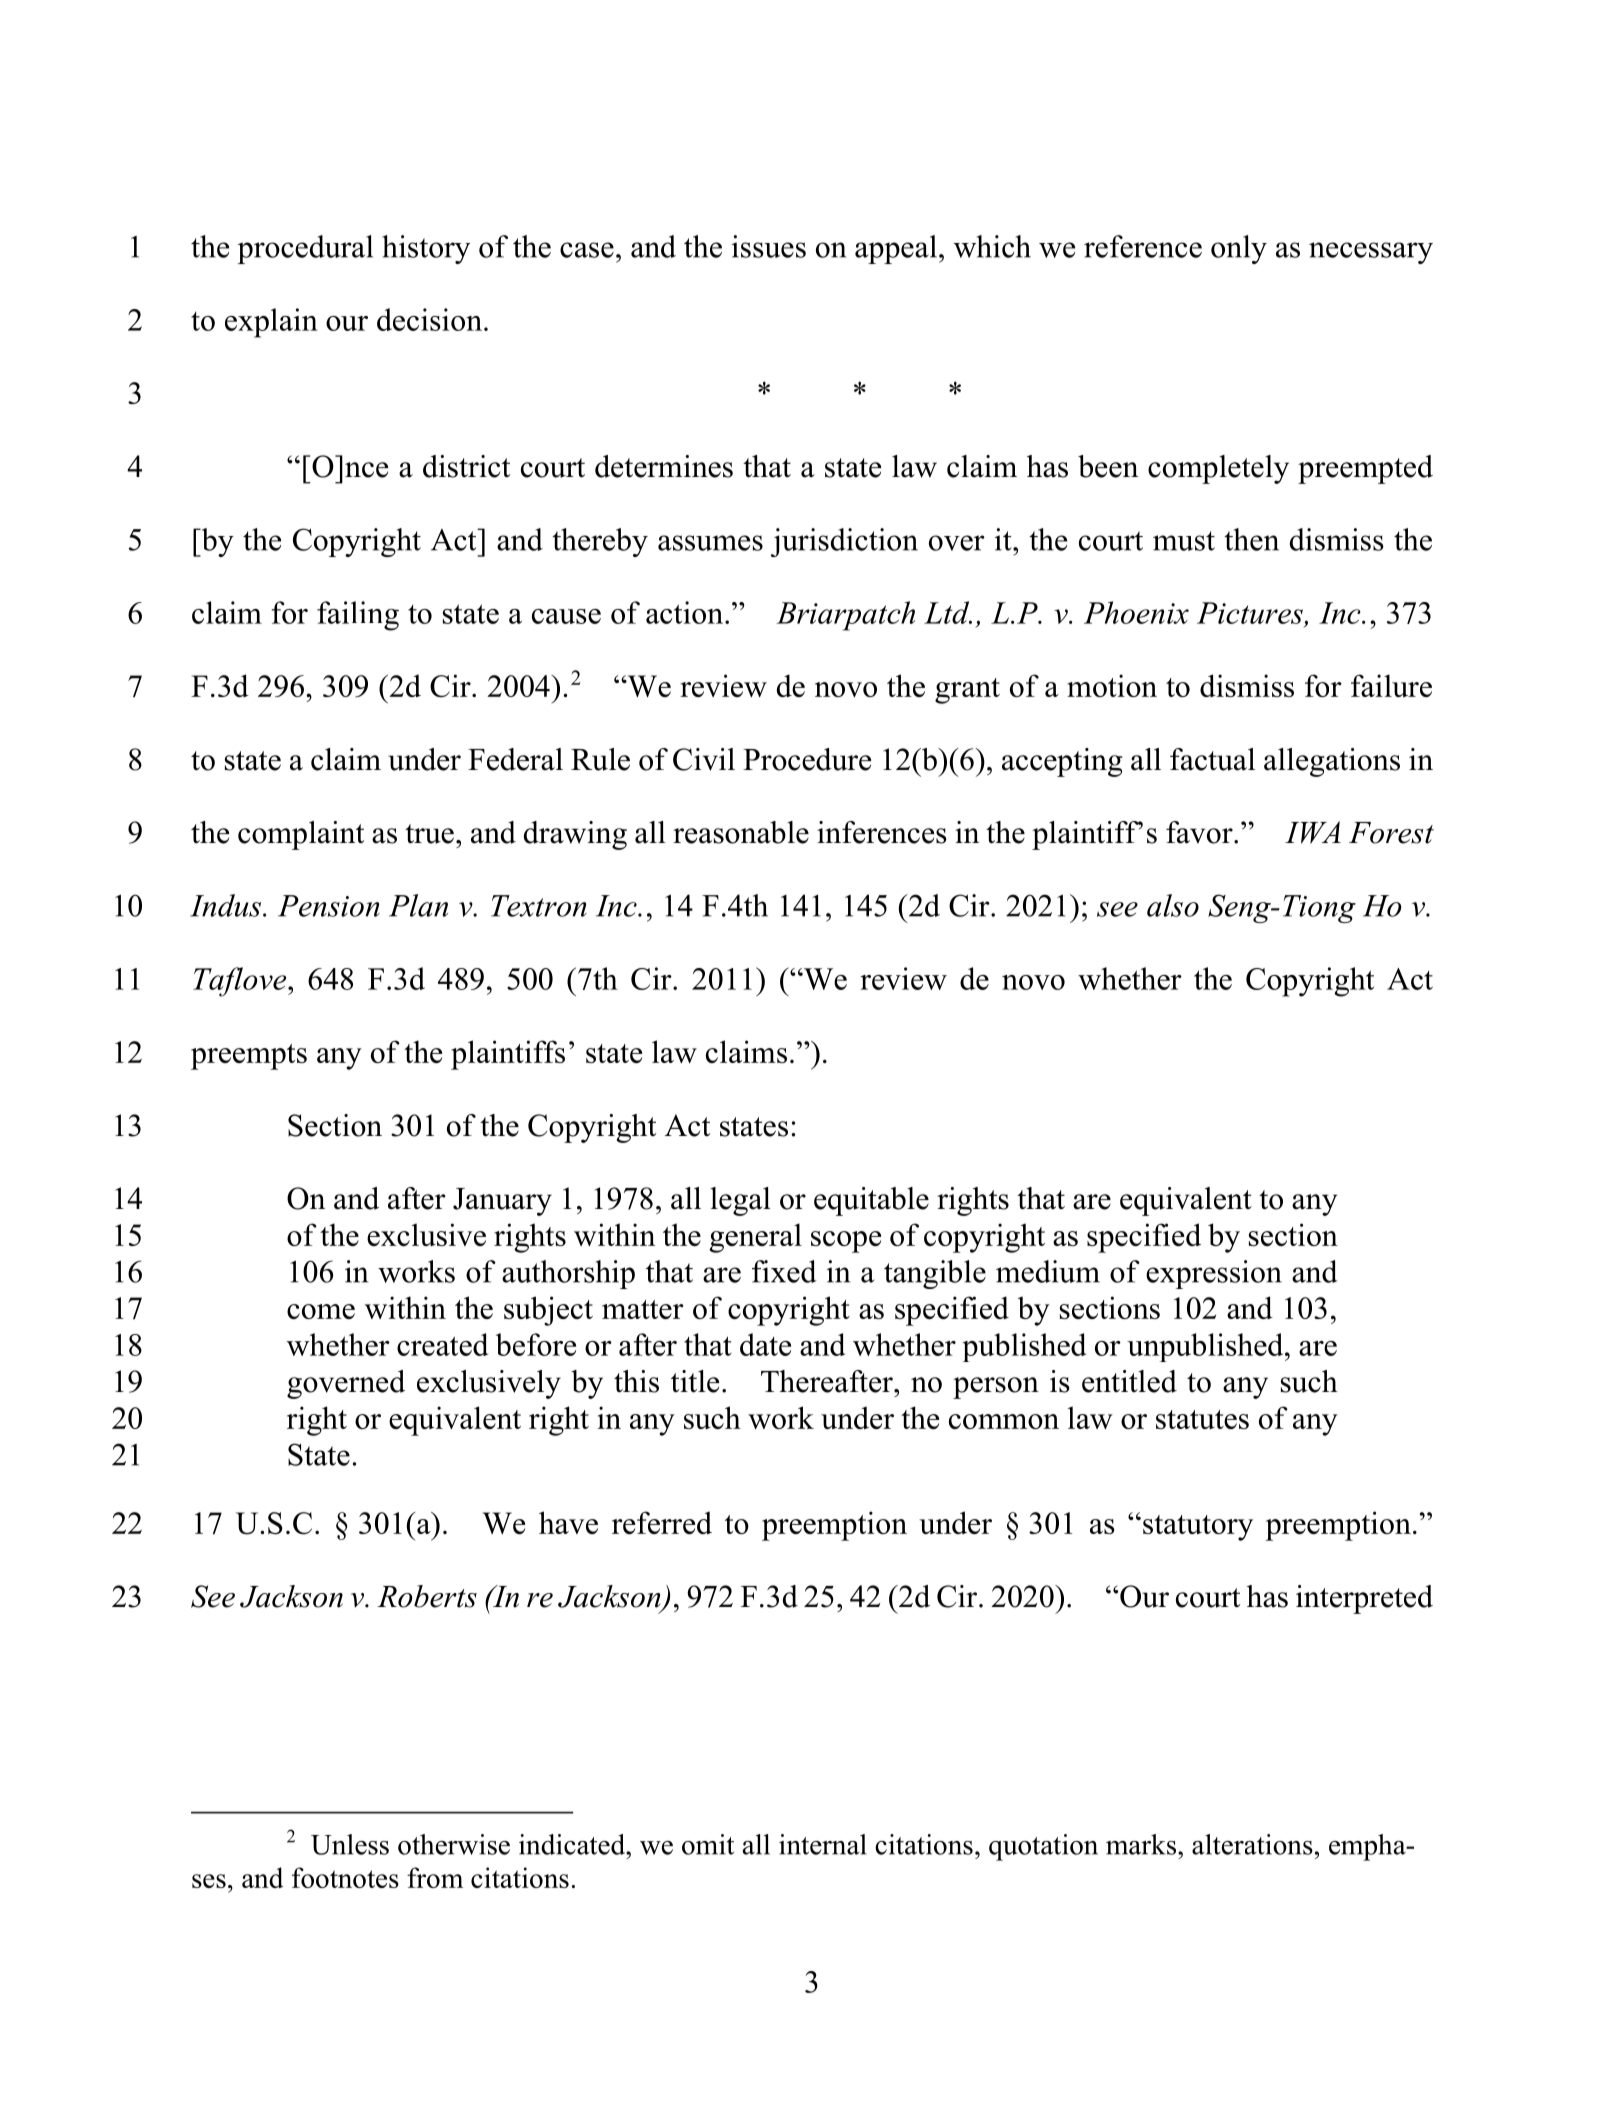 The width and height of the page is (1624, 2101). I want to click on only, so click(1239, 249).
